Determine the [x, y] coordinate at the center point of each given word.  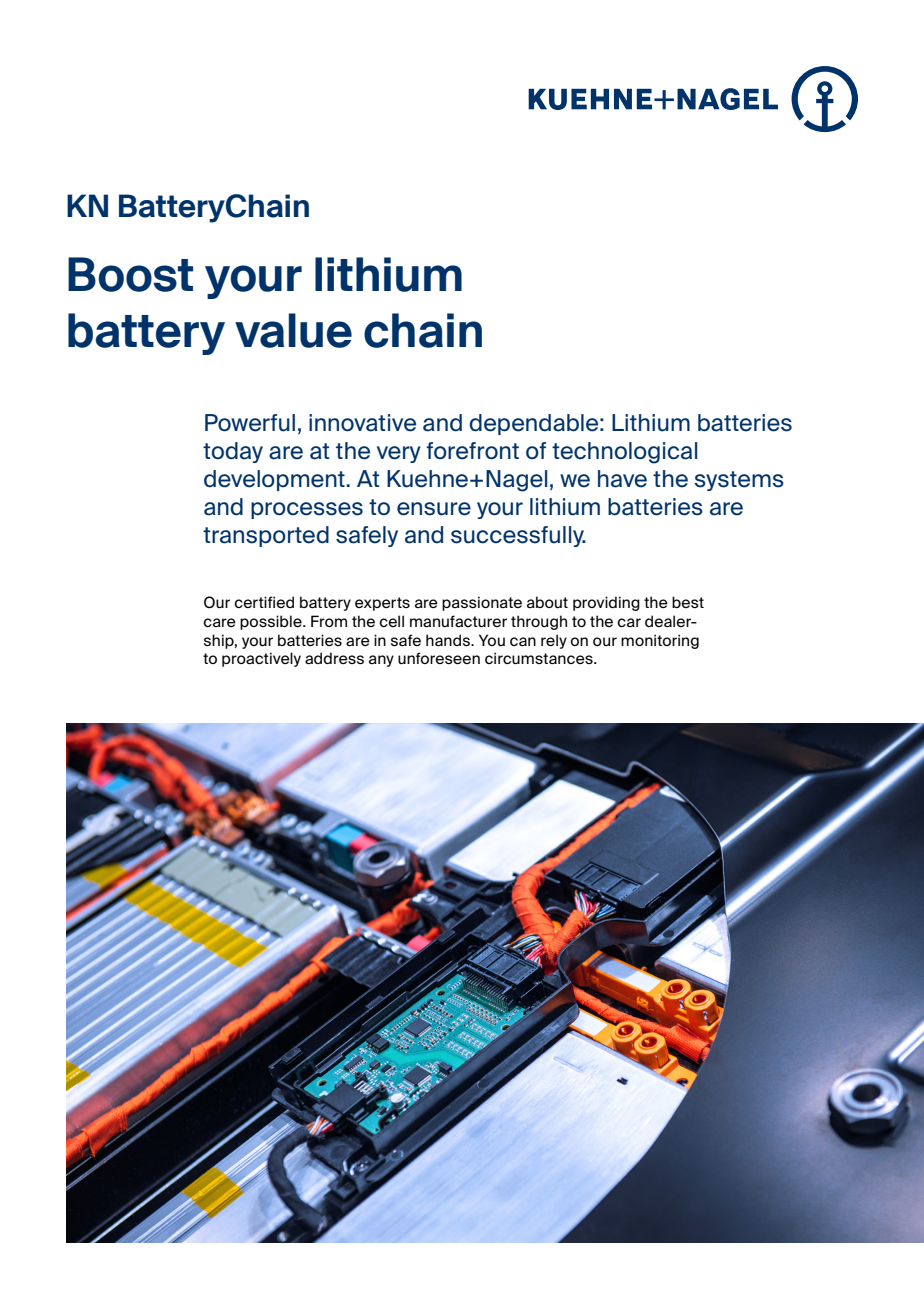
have [622, 479]
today [233, 452]
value [293, 330]
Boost [130, 274]
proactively [261, 659]
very [399, 454]
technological [624, 453]
